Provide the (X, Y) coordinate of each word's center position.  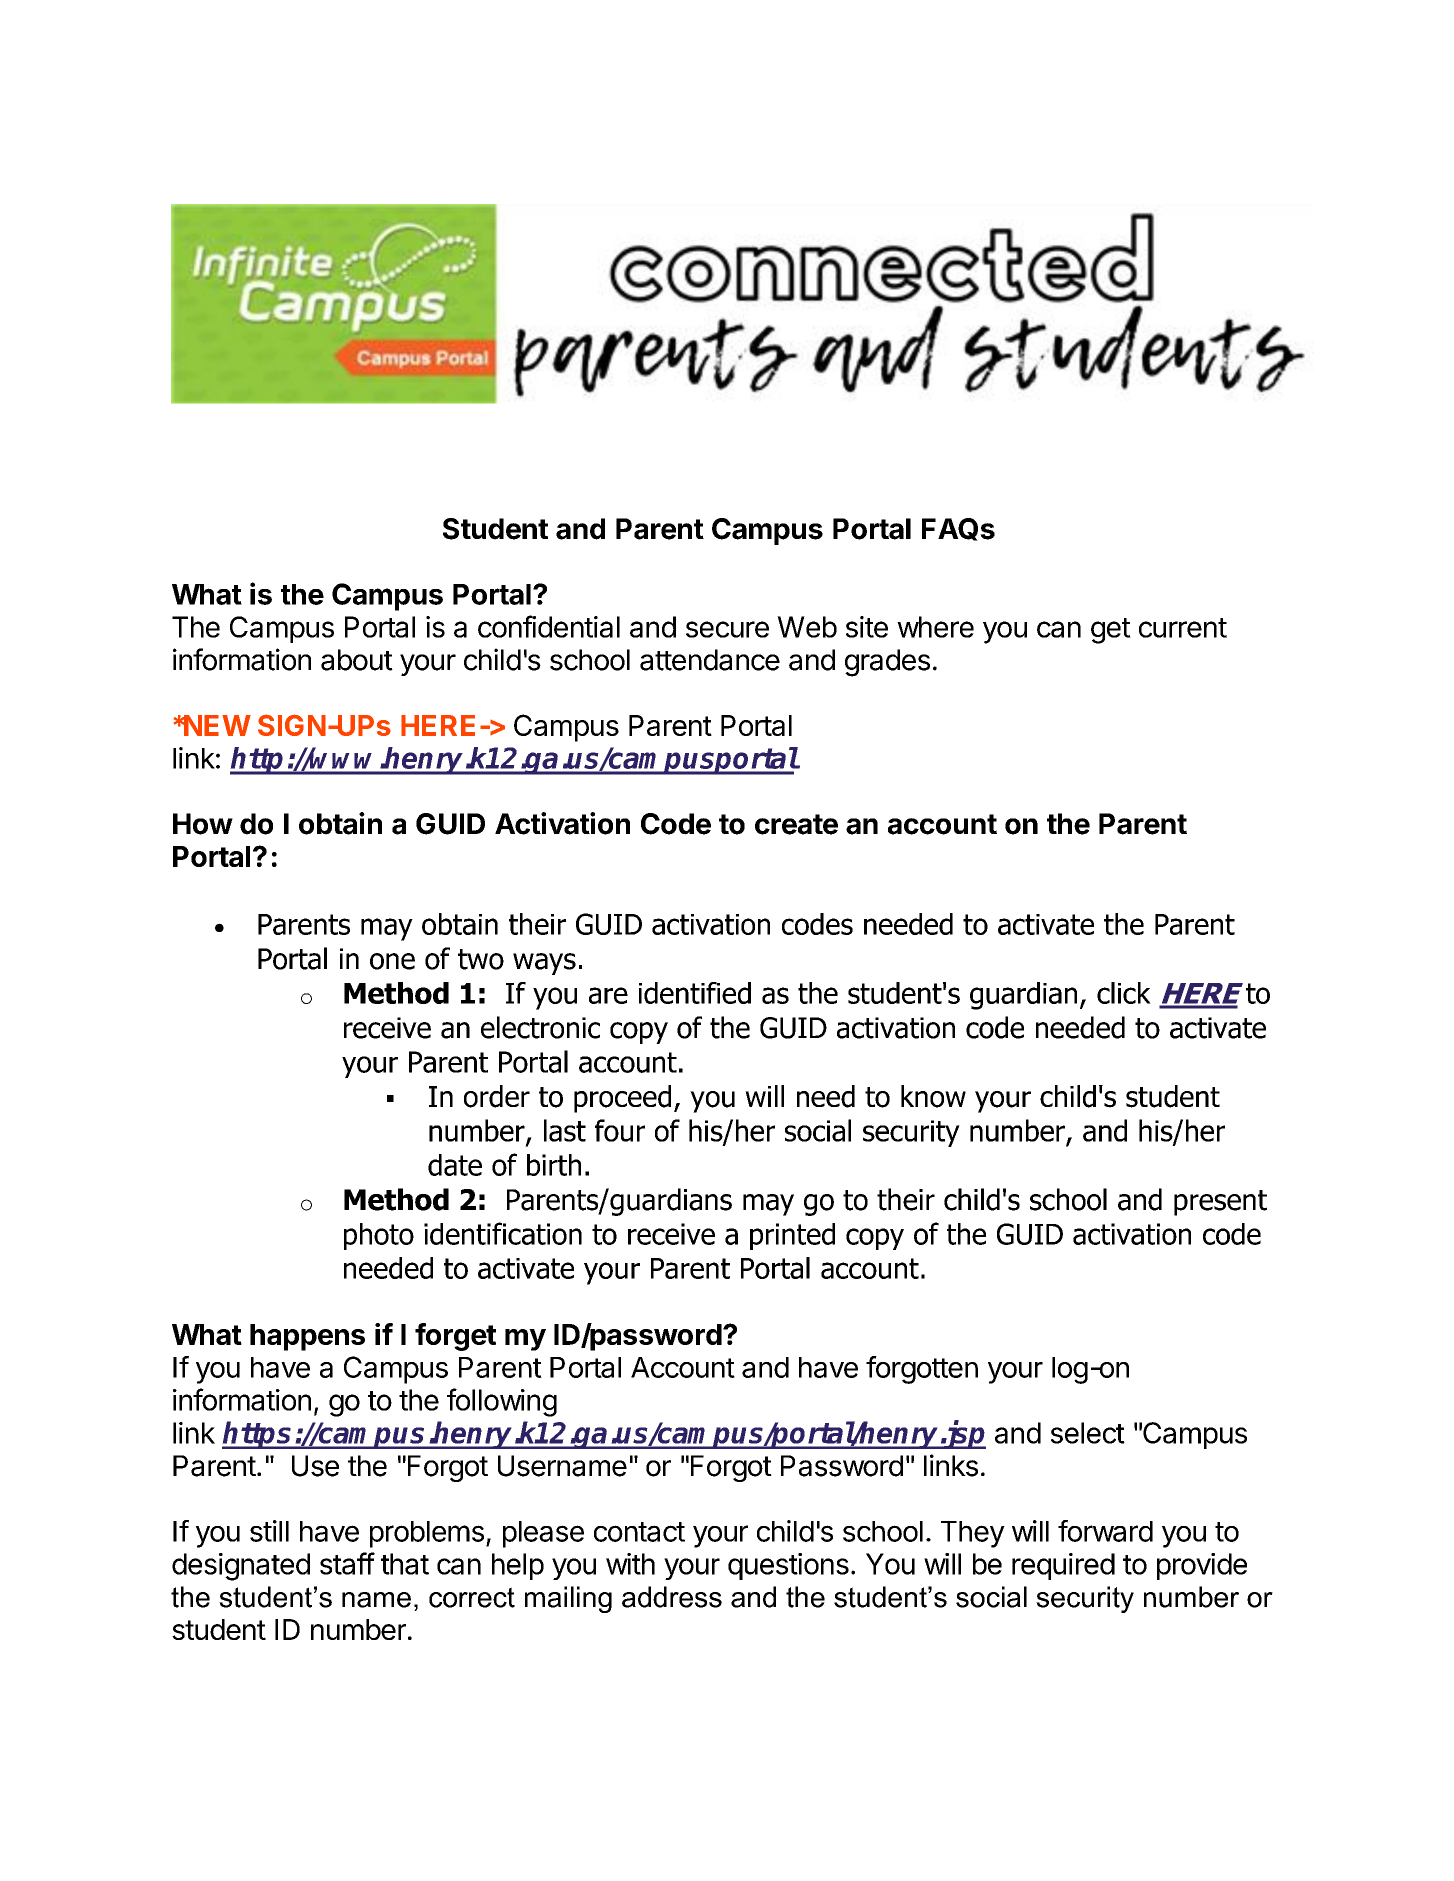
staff (347, 1563)
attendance (710, 660)
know (933, 1096)
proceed (622, 1099)
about (357, 660)
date (455, 1165)
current (1183, 628)
